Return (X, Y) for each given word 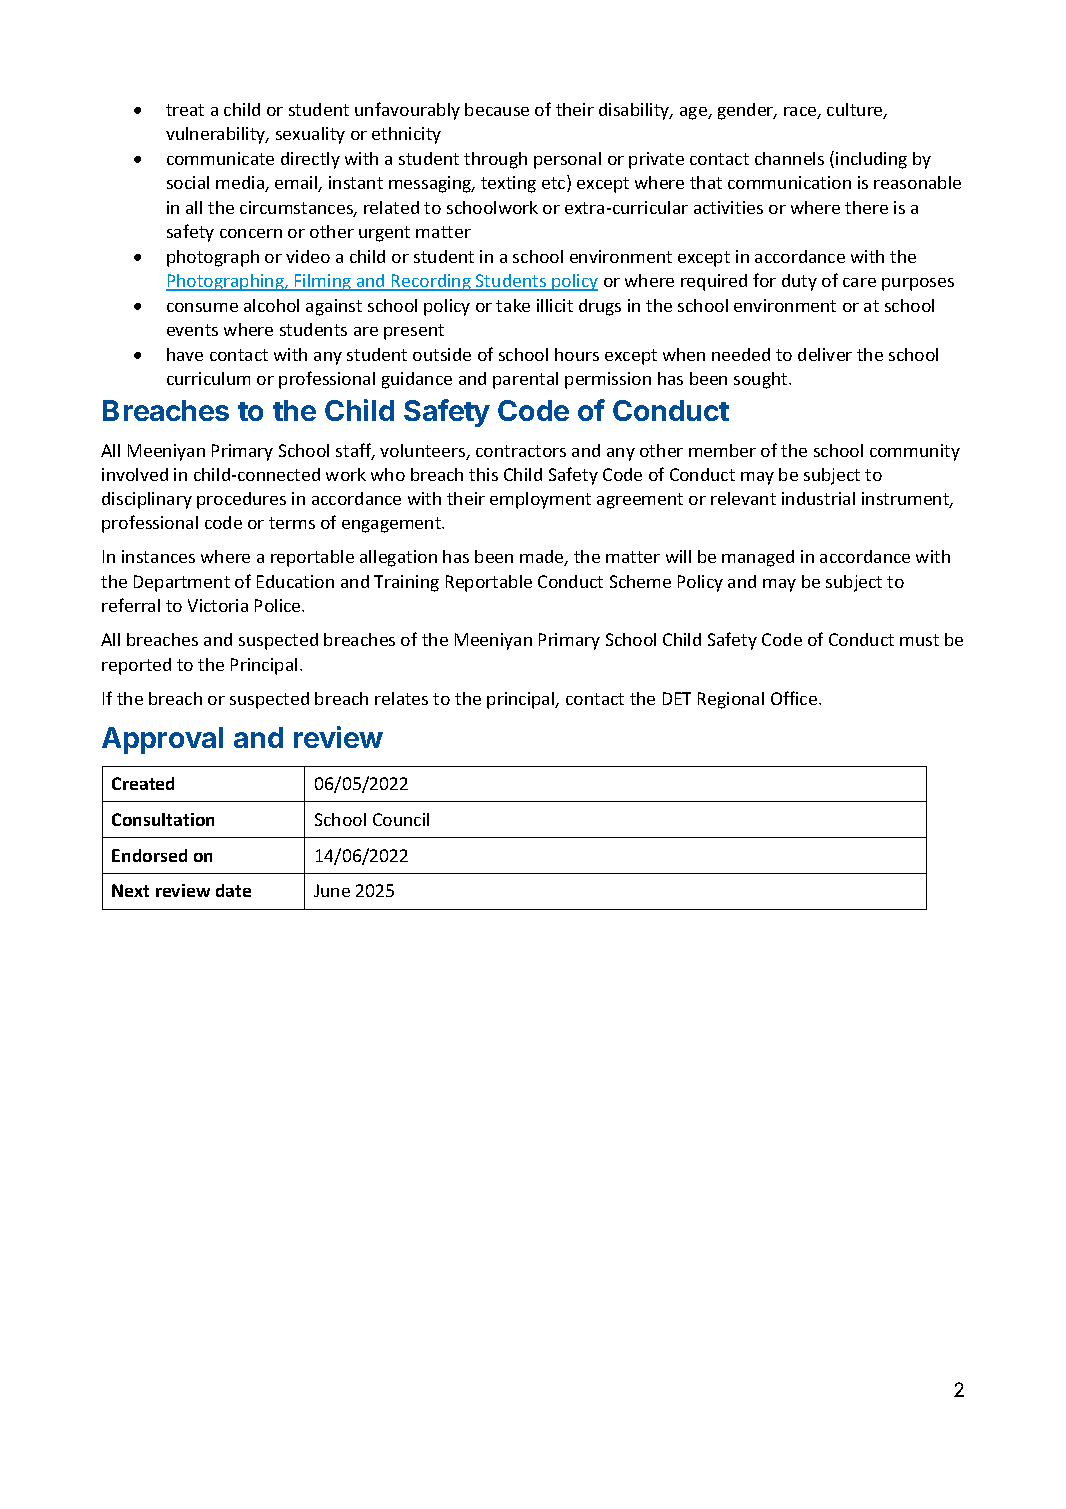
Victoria (218, 605)
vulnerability (217, 135)
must (919, 640)
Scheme (640, 581)
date (233, 890)
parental (525, 380)
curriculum (208, 378)
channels (789, 158)
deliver (825, 354)
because (497, 109)
